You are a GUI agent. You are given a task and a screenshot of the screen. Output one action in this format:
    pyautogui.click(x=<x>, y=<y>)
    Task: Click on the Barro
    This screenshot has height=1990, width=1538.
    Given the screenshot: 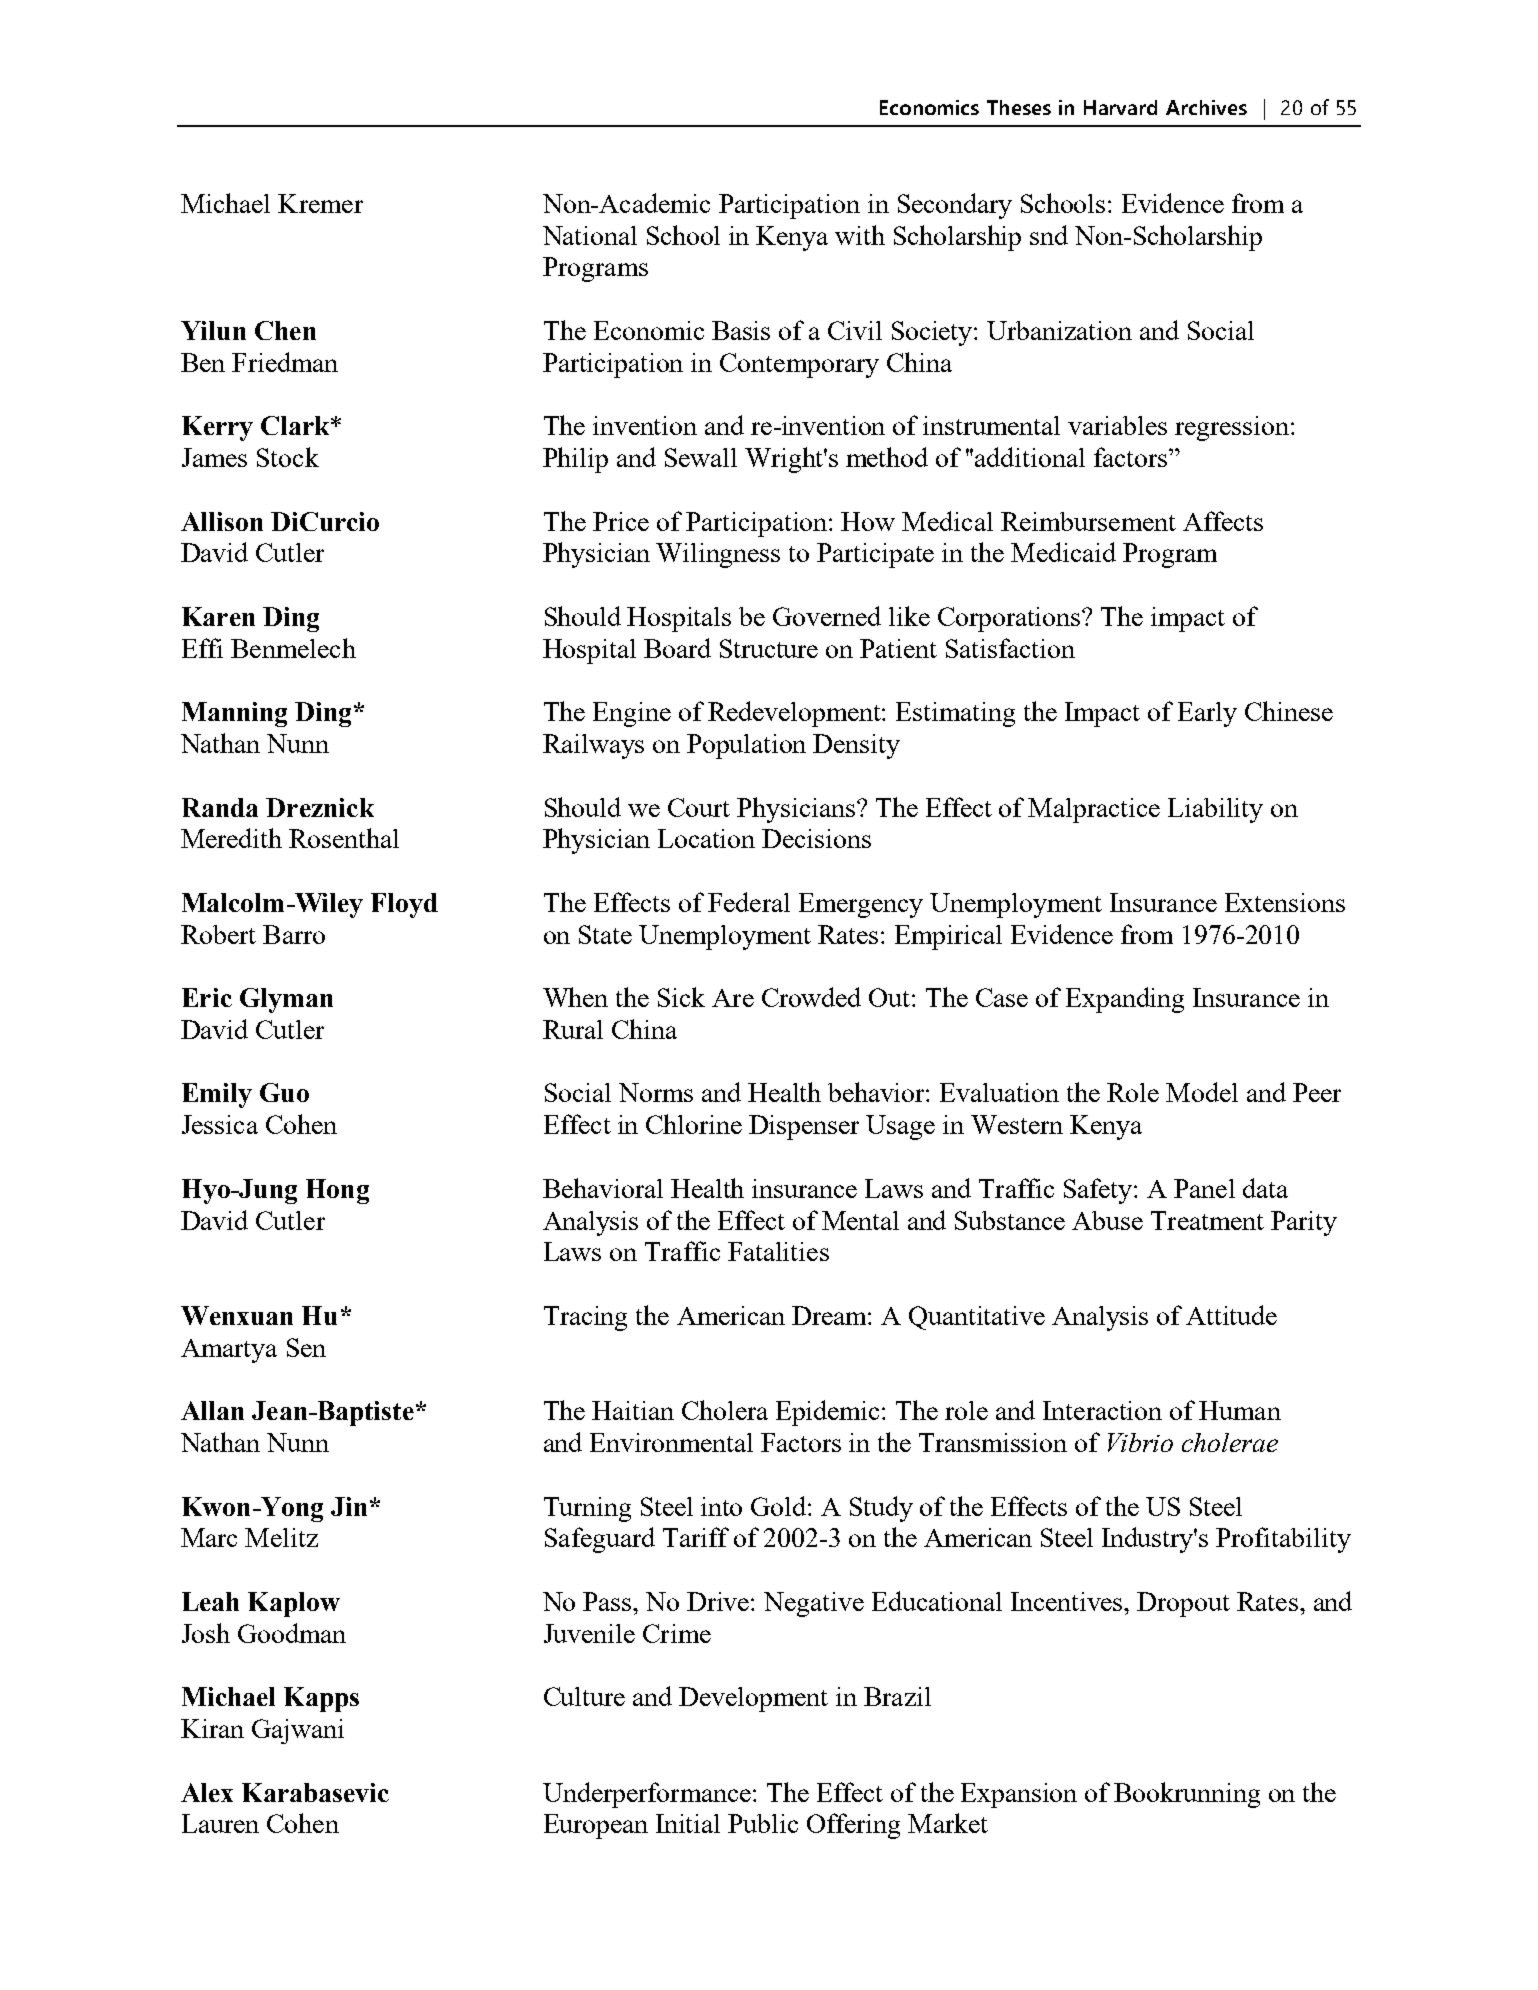 What is the action you would take?
    pyautogui.click(x=294, y=934)
